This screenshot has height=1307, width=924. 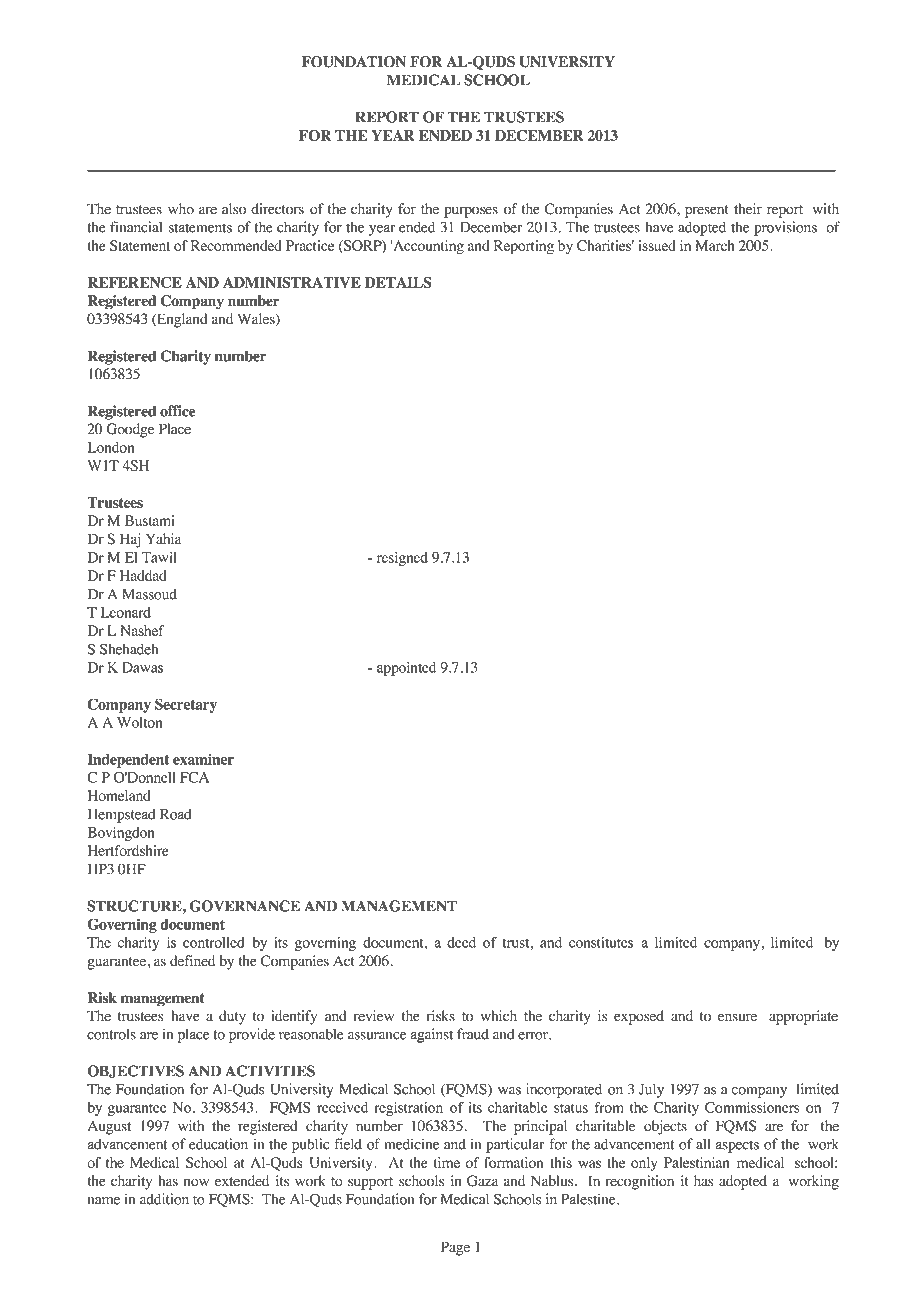 What do you see at coordinates (657, 245) in the screenshot?
I see `issued` at bounding box center [657, 245].
